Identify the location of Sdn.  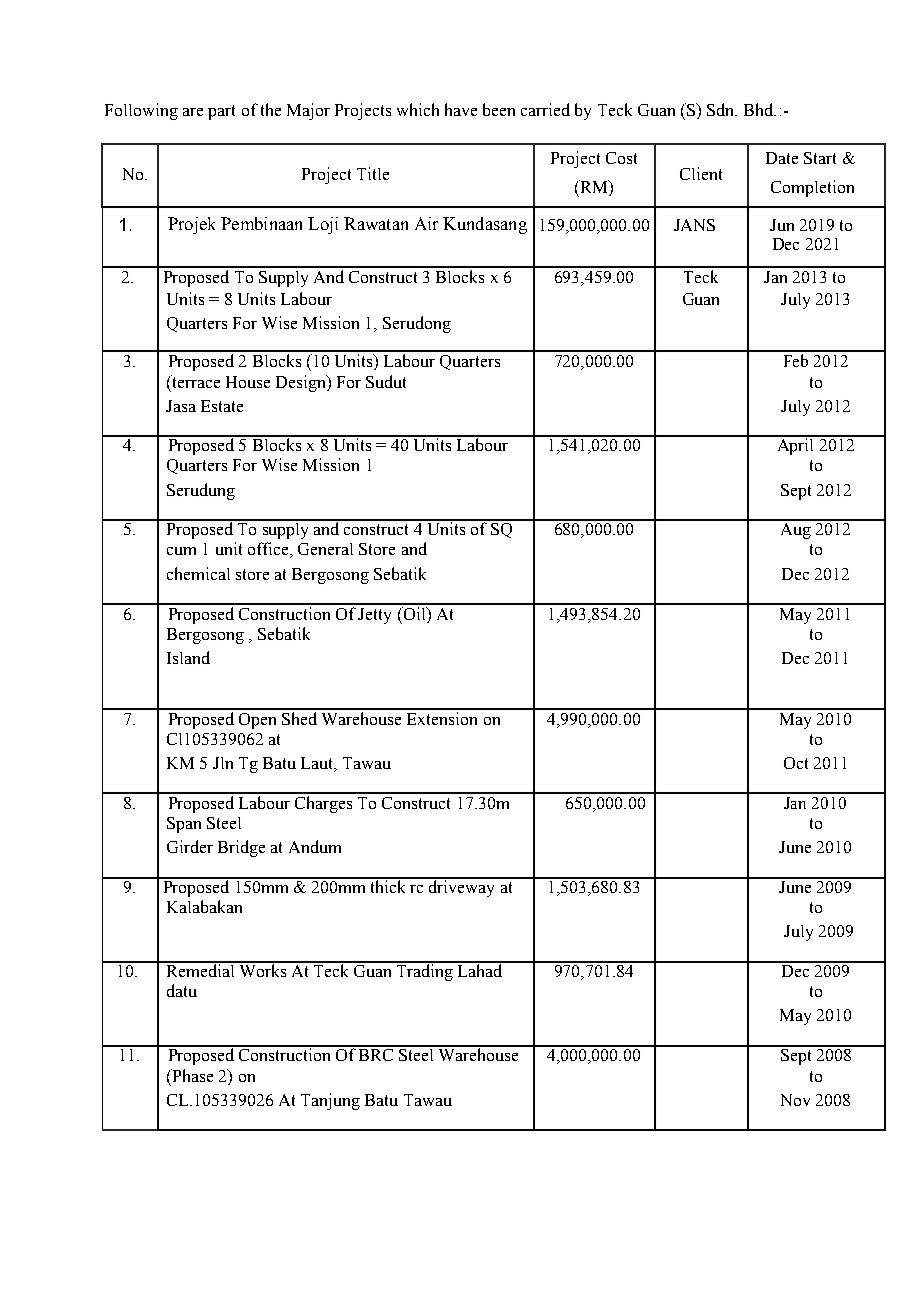
(722, 109).
